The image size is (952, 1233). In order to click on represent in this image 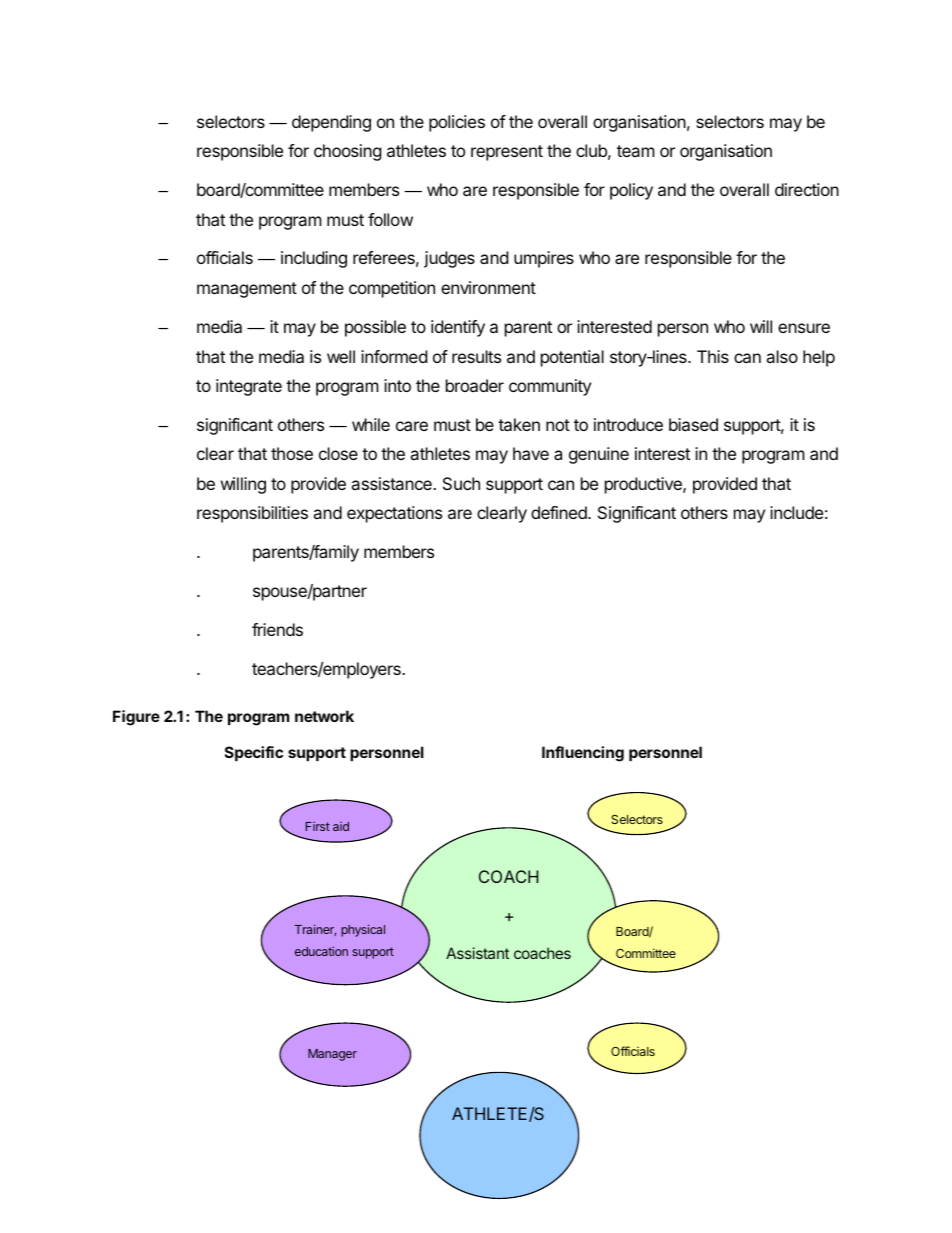, I will do `click(507, 153)`.
